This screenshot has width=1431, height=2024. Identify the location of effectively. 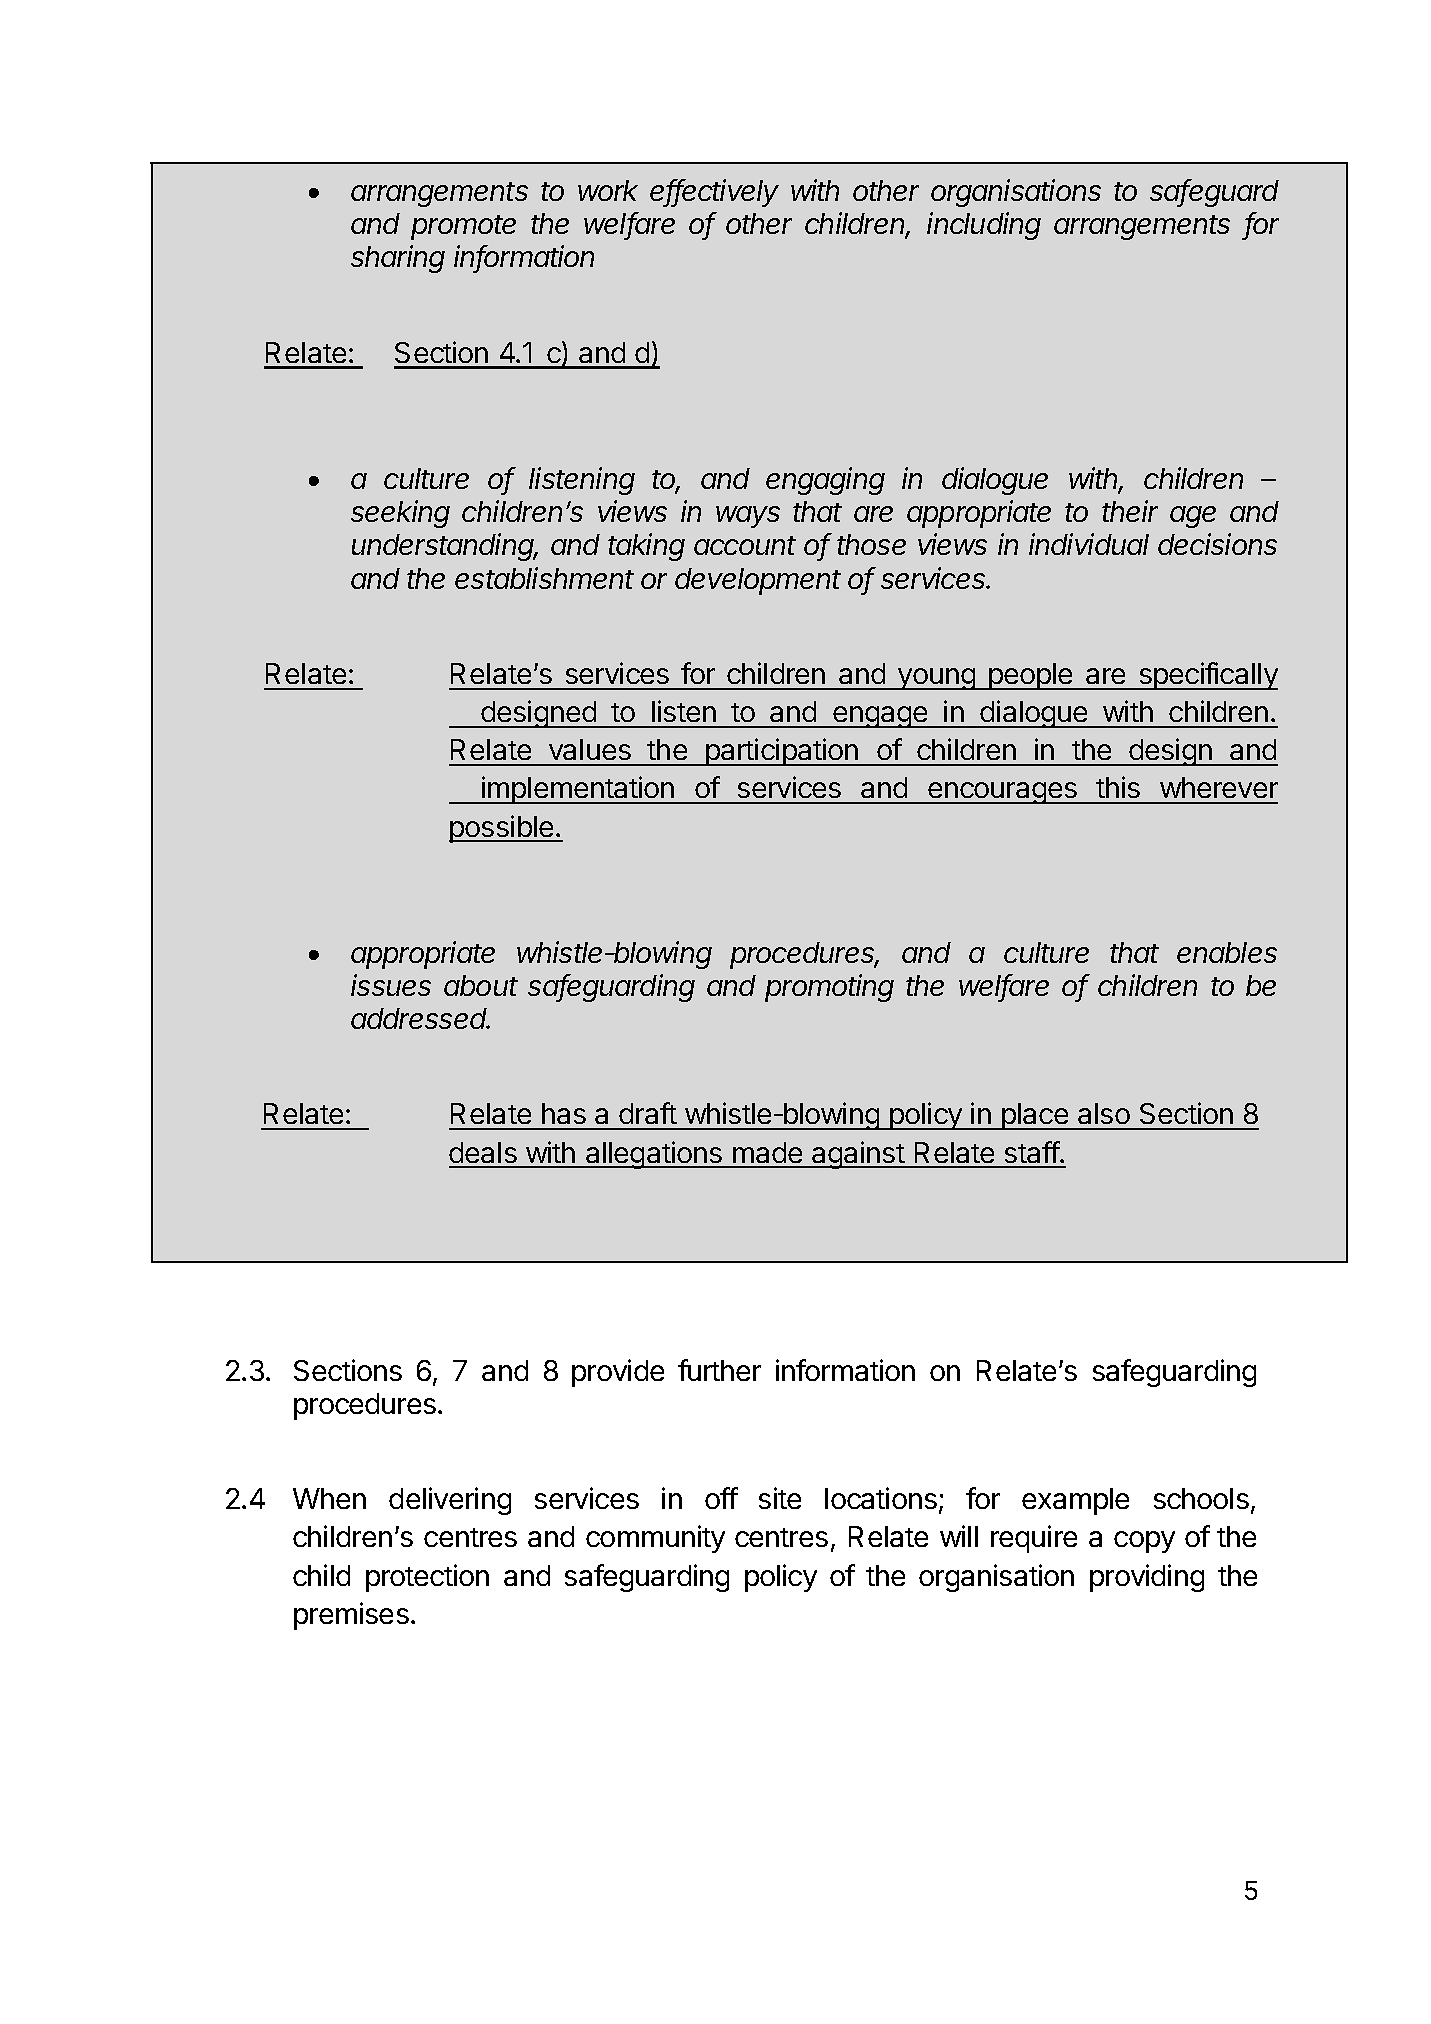
(714, 193).
